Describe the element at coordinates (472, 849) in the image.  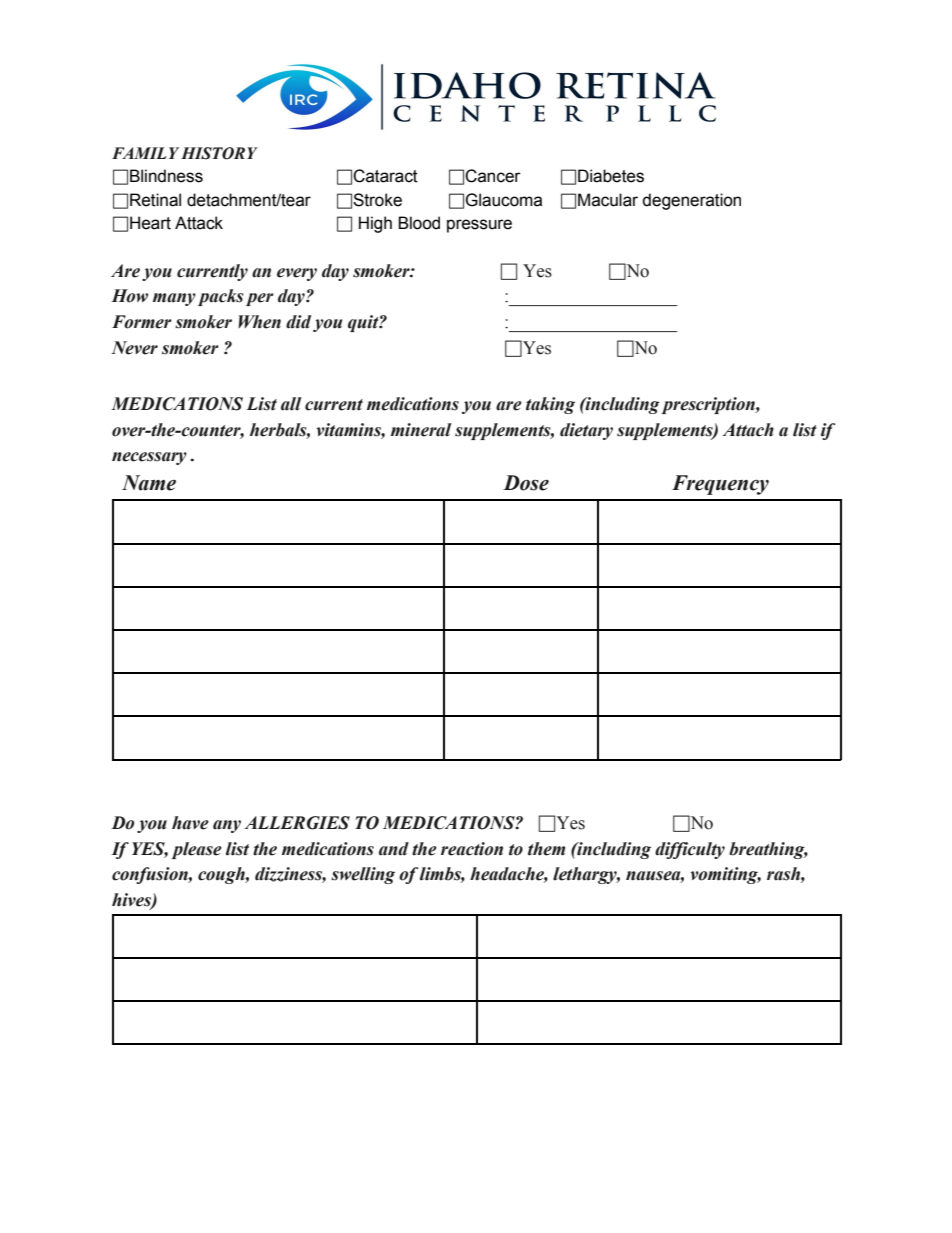
I see `reaction` at that location.
